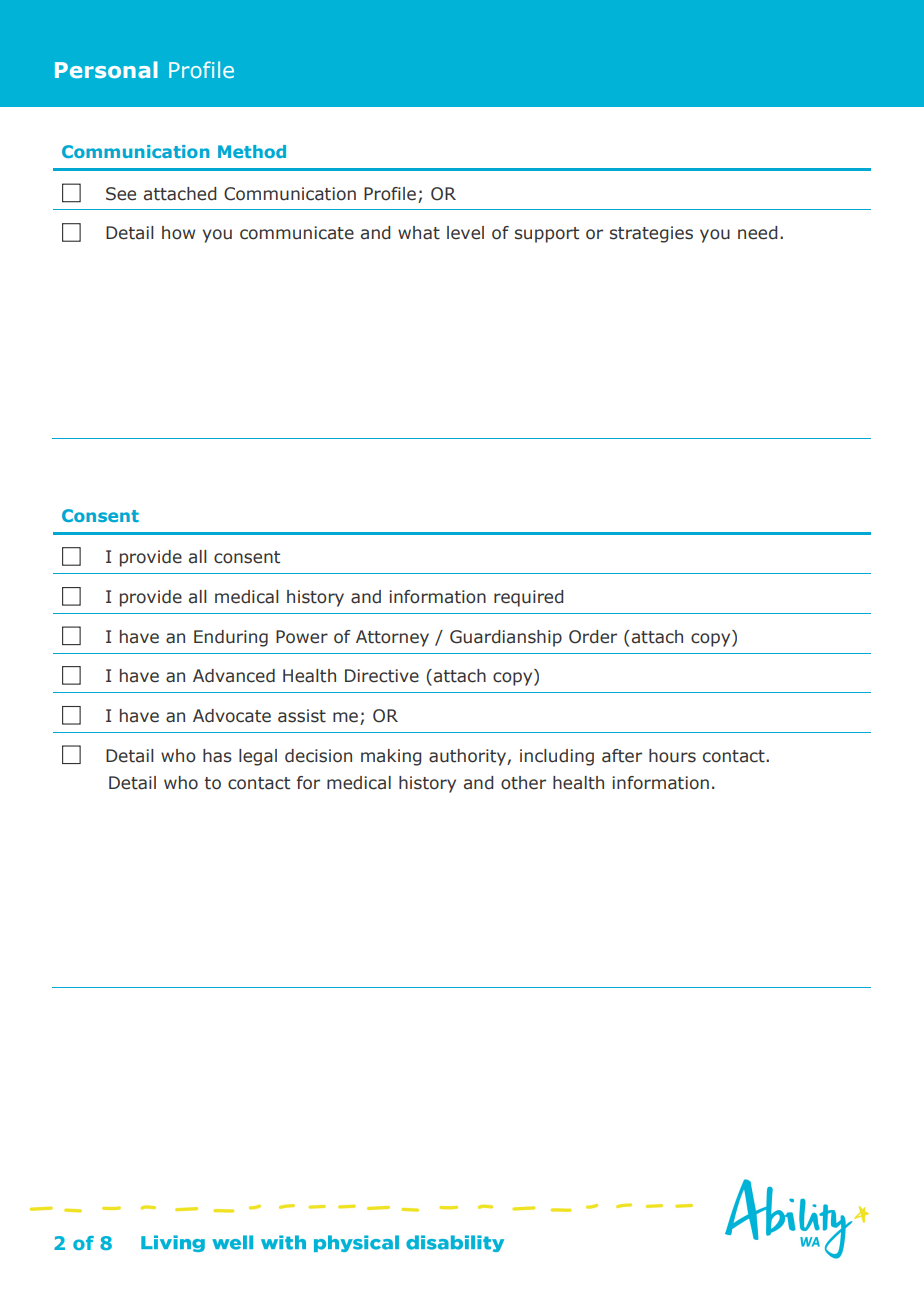 This image has height=1308, width=924. Describe the element at coordinates (593, 637) in the image. I see `Order` at that location.
